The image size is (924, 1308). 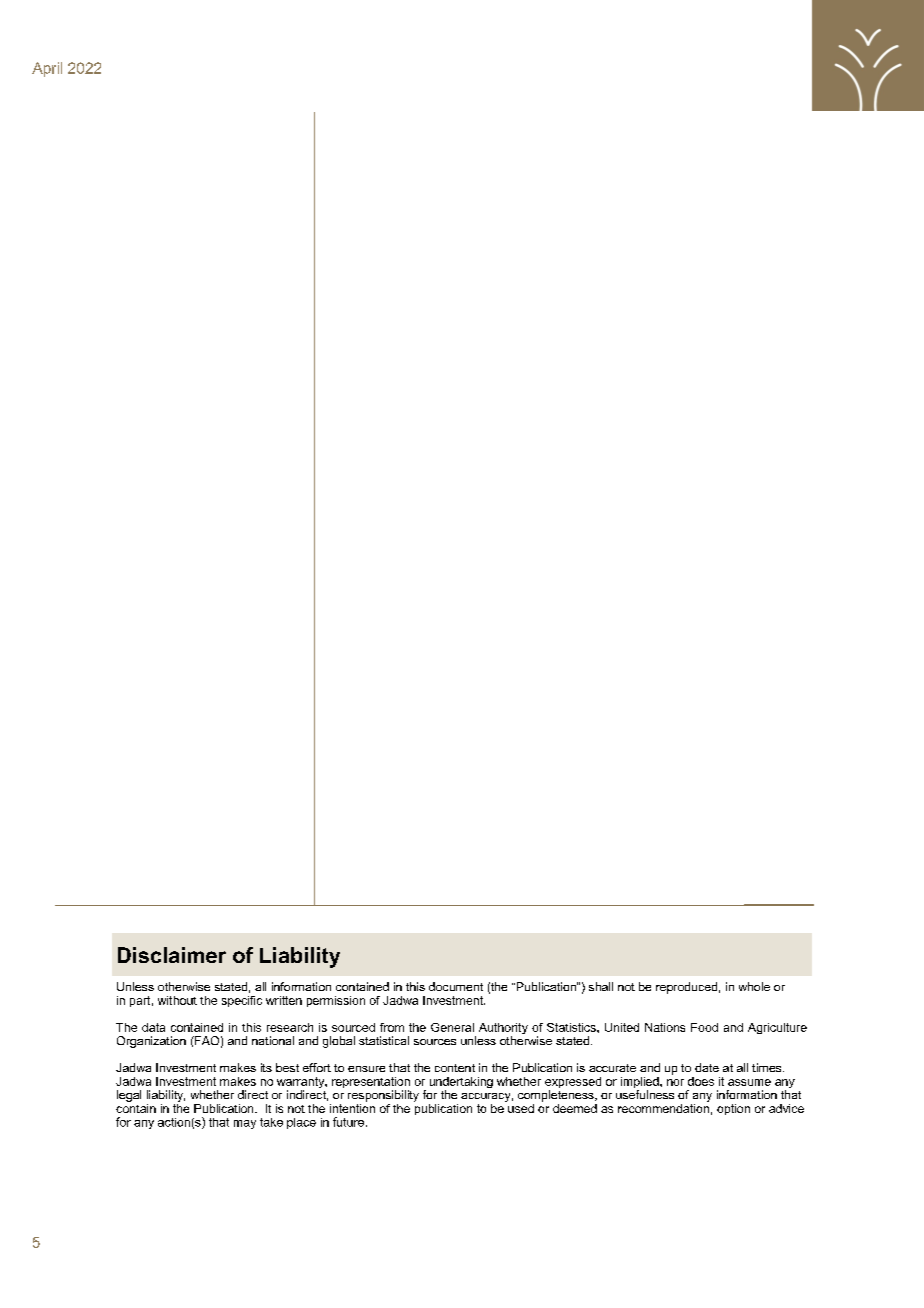 What do you see at coordinates (172, 955) in the page?
I see `Disclaimer` at bounding box center [172, 955].
